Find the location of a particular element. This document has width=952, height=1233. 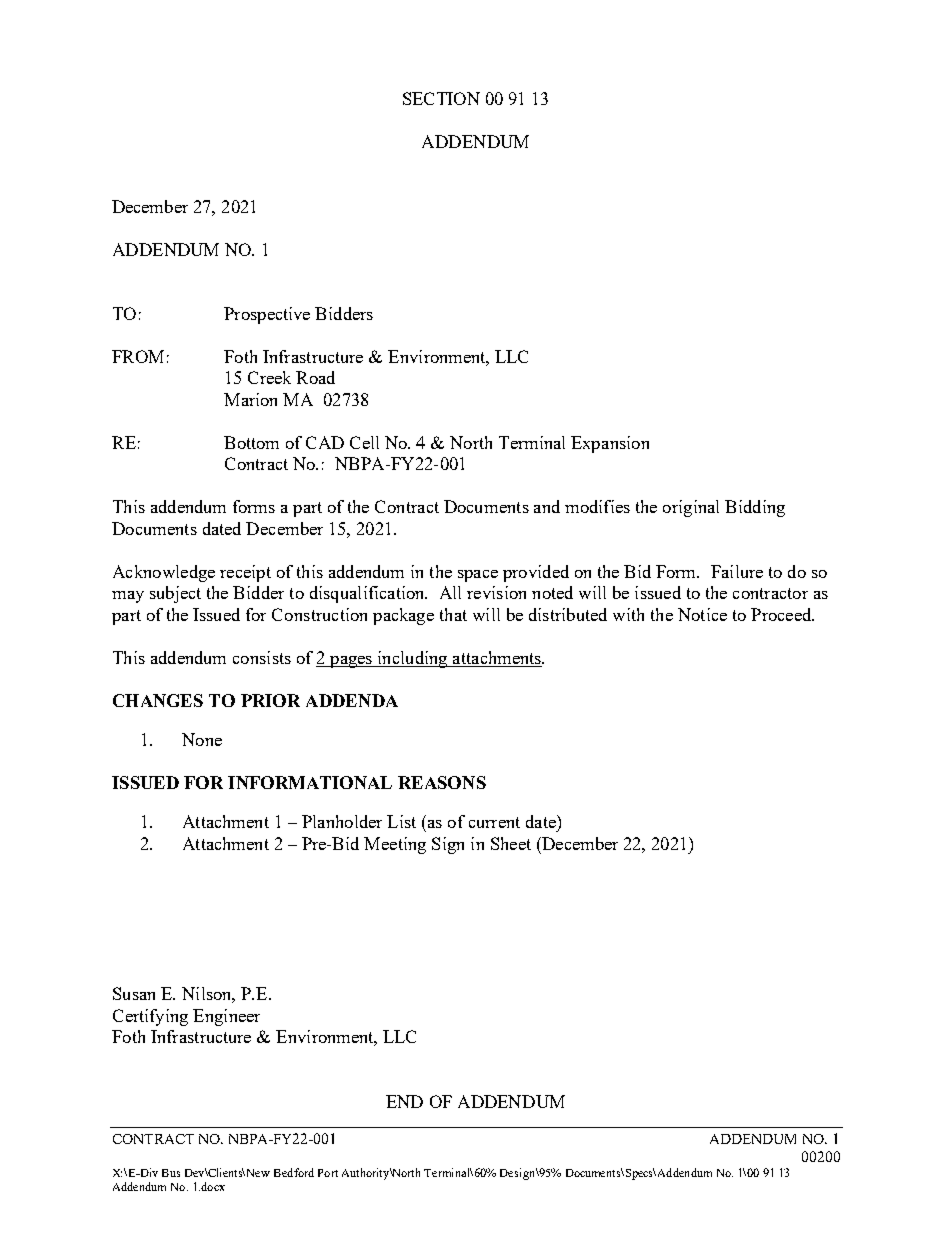

SECTION is located at coordinates (441, 98).
